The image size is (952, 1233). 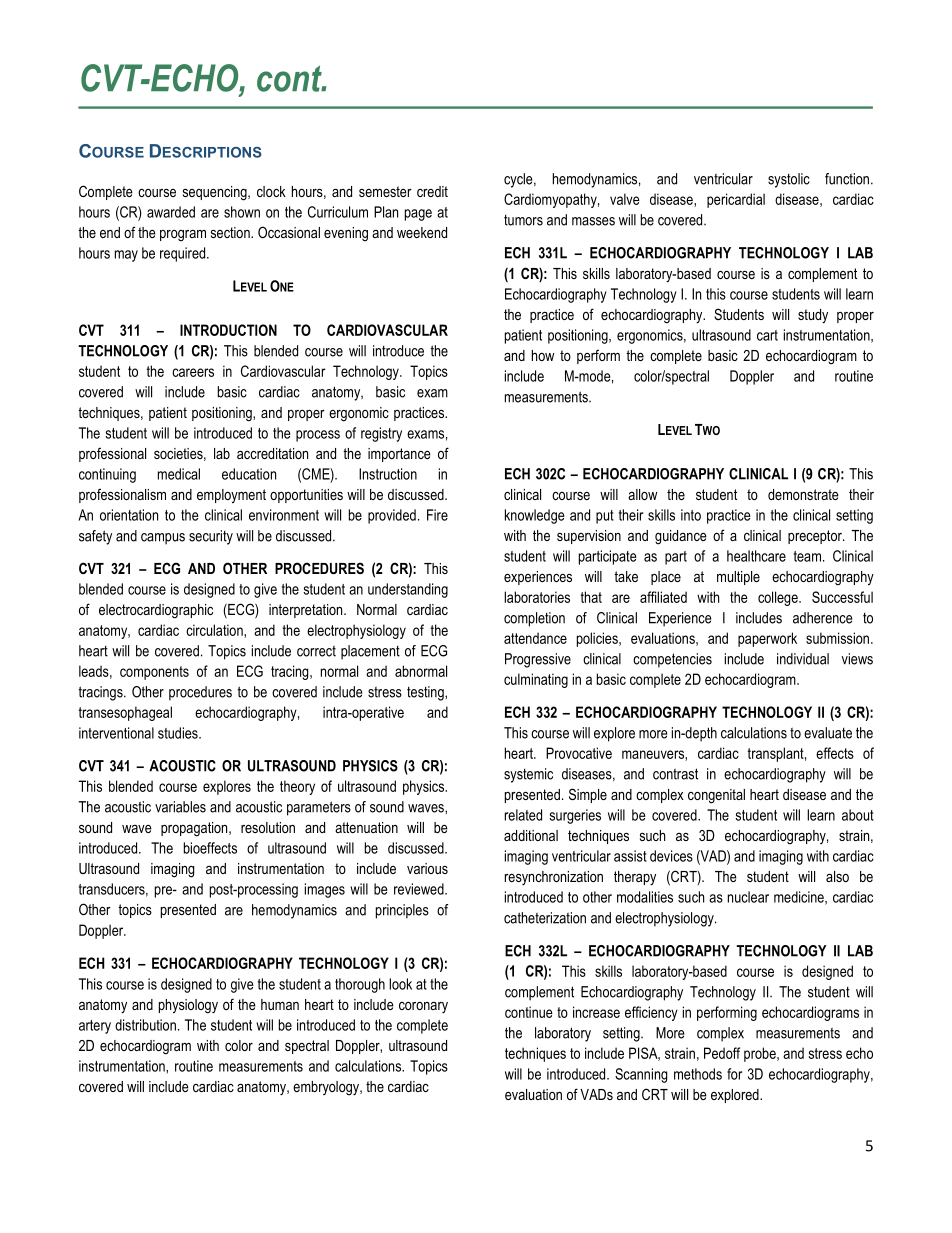 I want to click on distribution, so click(x=145, y=1025).
